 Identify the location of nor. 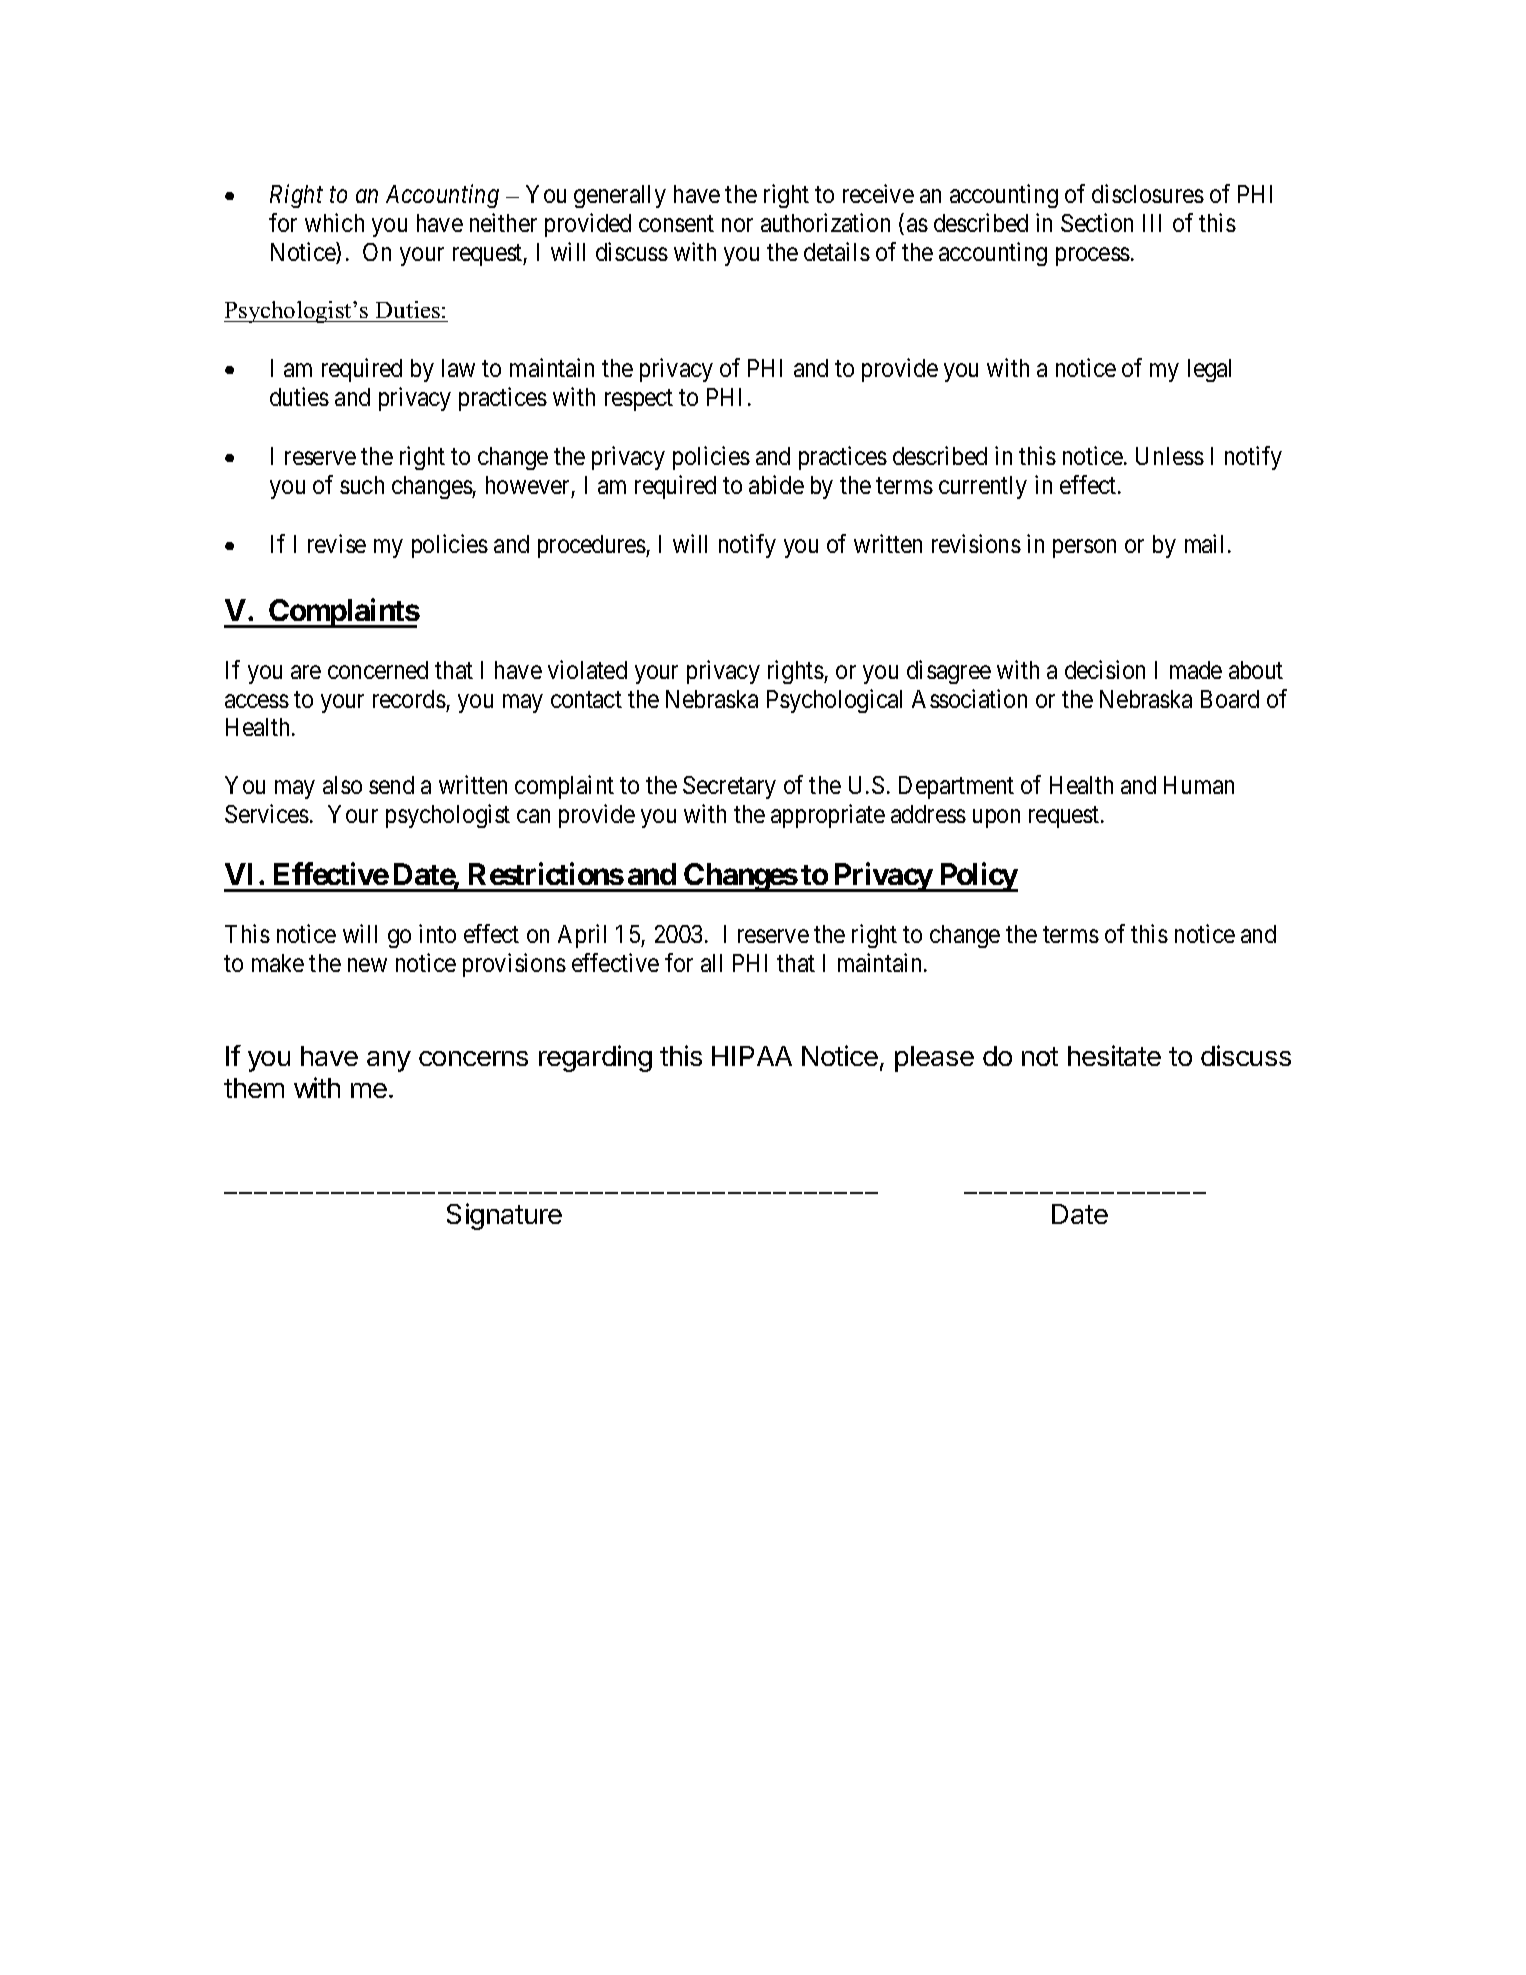
(737, 225).
